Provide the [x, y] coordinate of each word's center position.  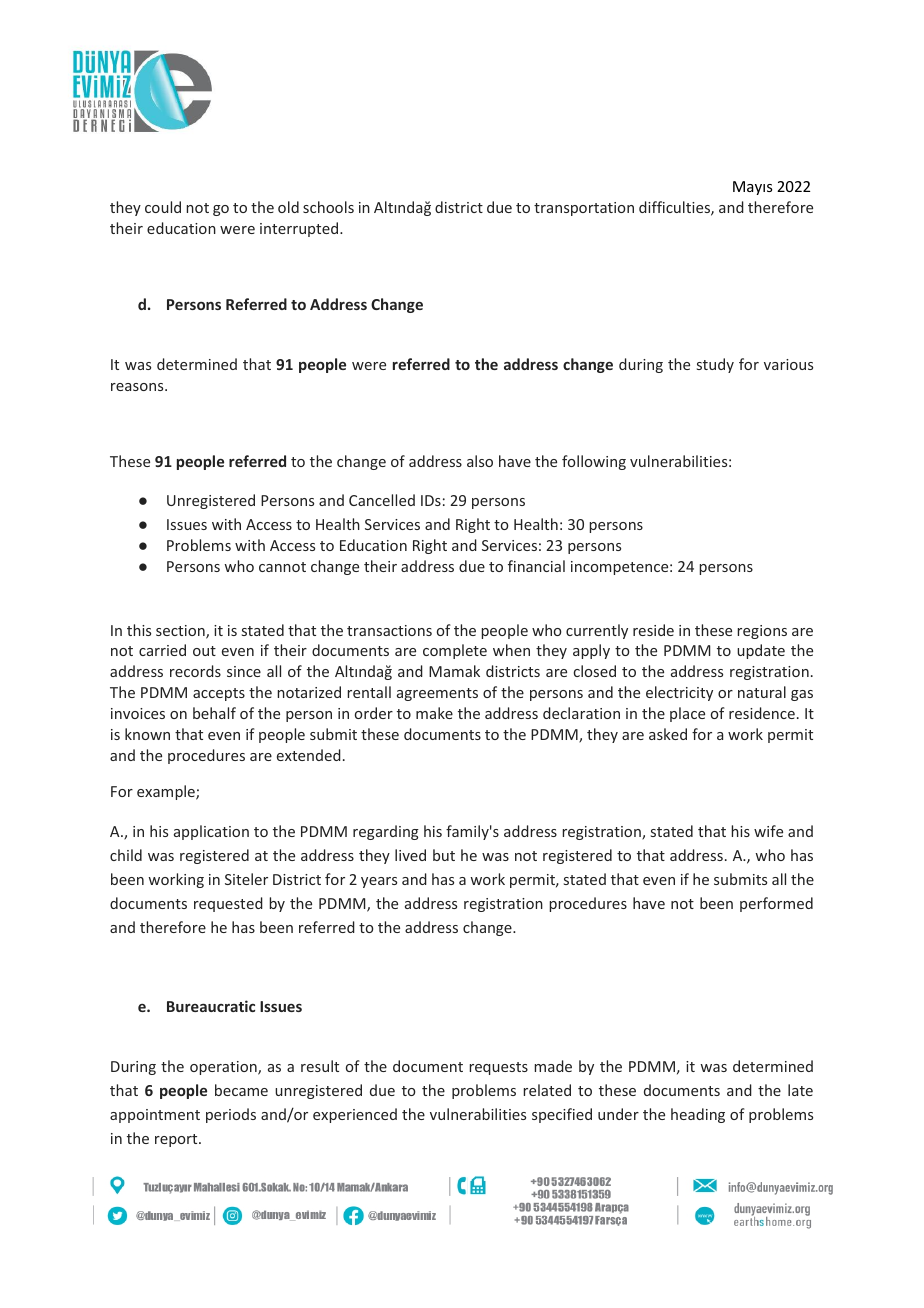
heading [698, 1115]
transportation [584, 209]
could [163, 207]
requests [498, 1068]
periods [231, 1115]
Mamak [454, 671]
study [715, 365]
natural [762, 692]
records [195, 671]
